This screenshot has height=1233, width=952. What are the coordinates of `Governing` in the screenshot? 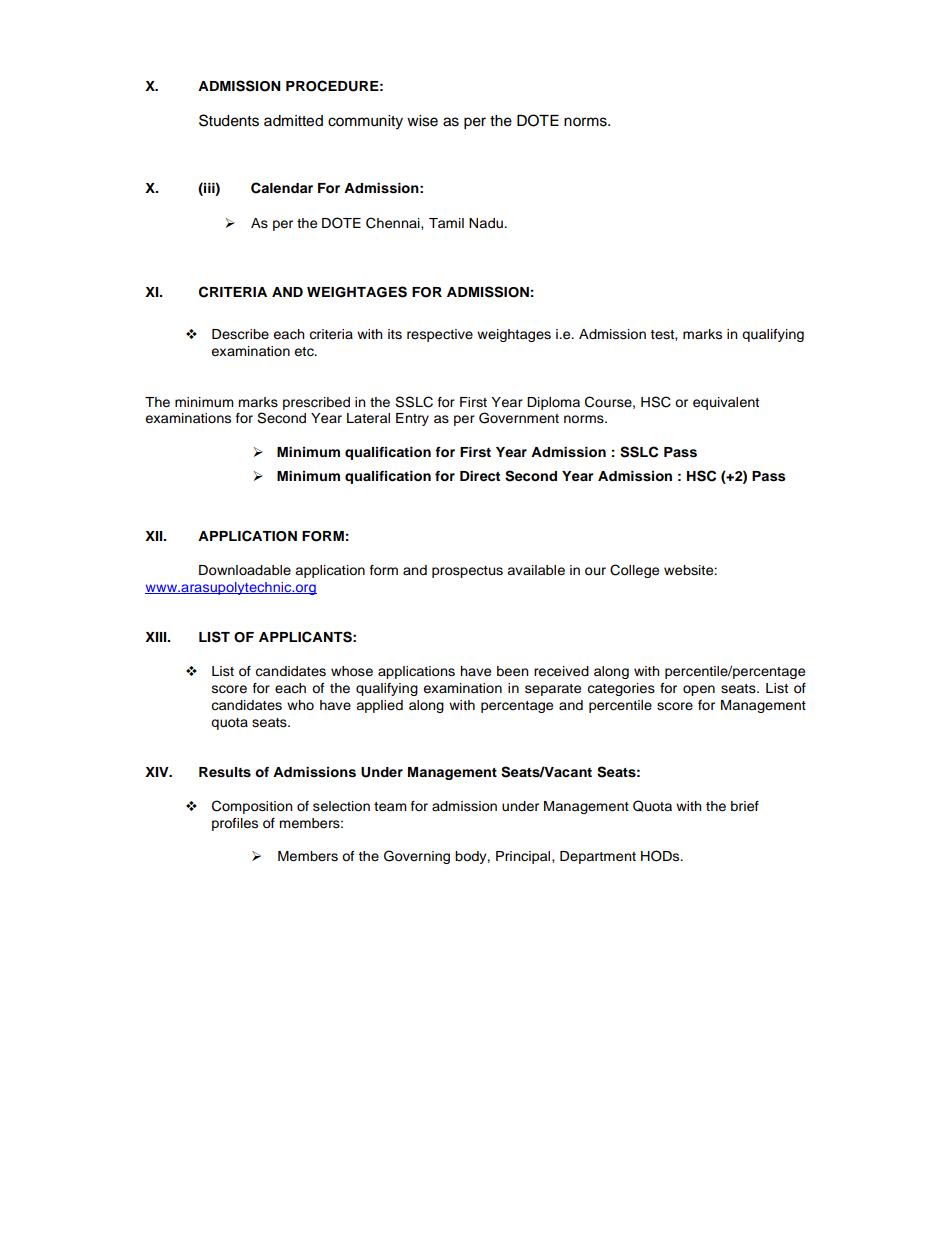 It's located at (417, 857).
